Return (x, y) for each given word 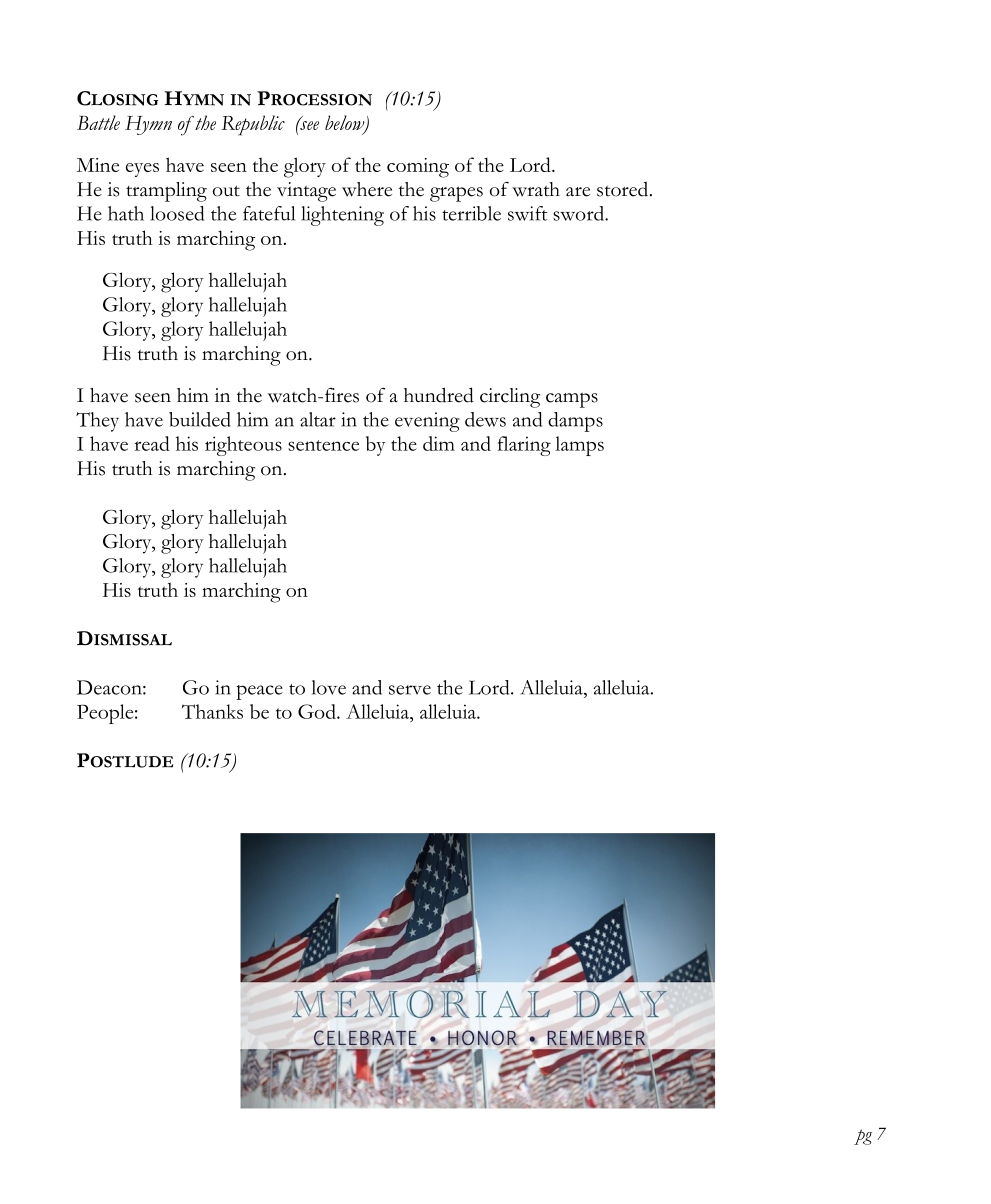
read (152, 443)
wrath (536, 189)
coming (418, 168)
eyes (142, 170)
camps (572, 400)
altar (318, 419)
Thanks (212, 711)
